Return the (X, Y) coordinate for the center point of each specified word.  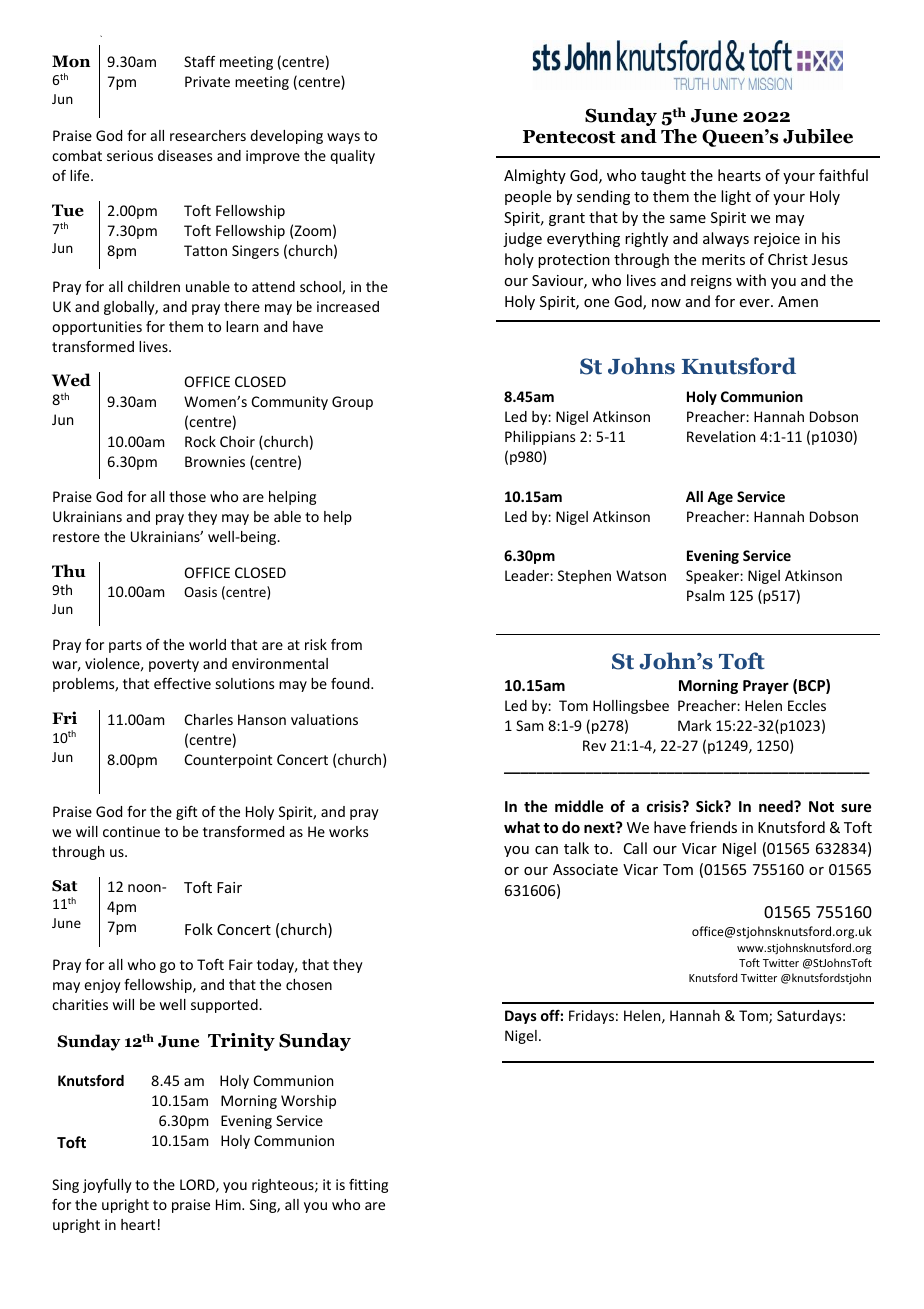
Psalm (705, 595)
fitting (368, 1186)
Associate (585, 869)
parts (125, 646)
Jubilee (818, 136)
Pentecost (569, 137)
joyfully (107, 1186)
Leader (528, 575)
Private (207, 81)
